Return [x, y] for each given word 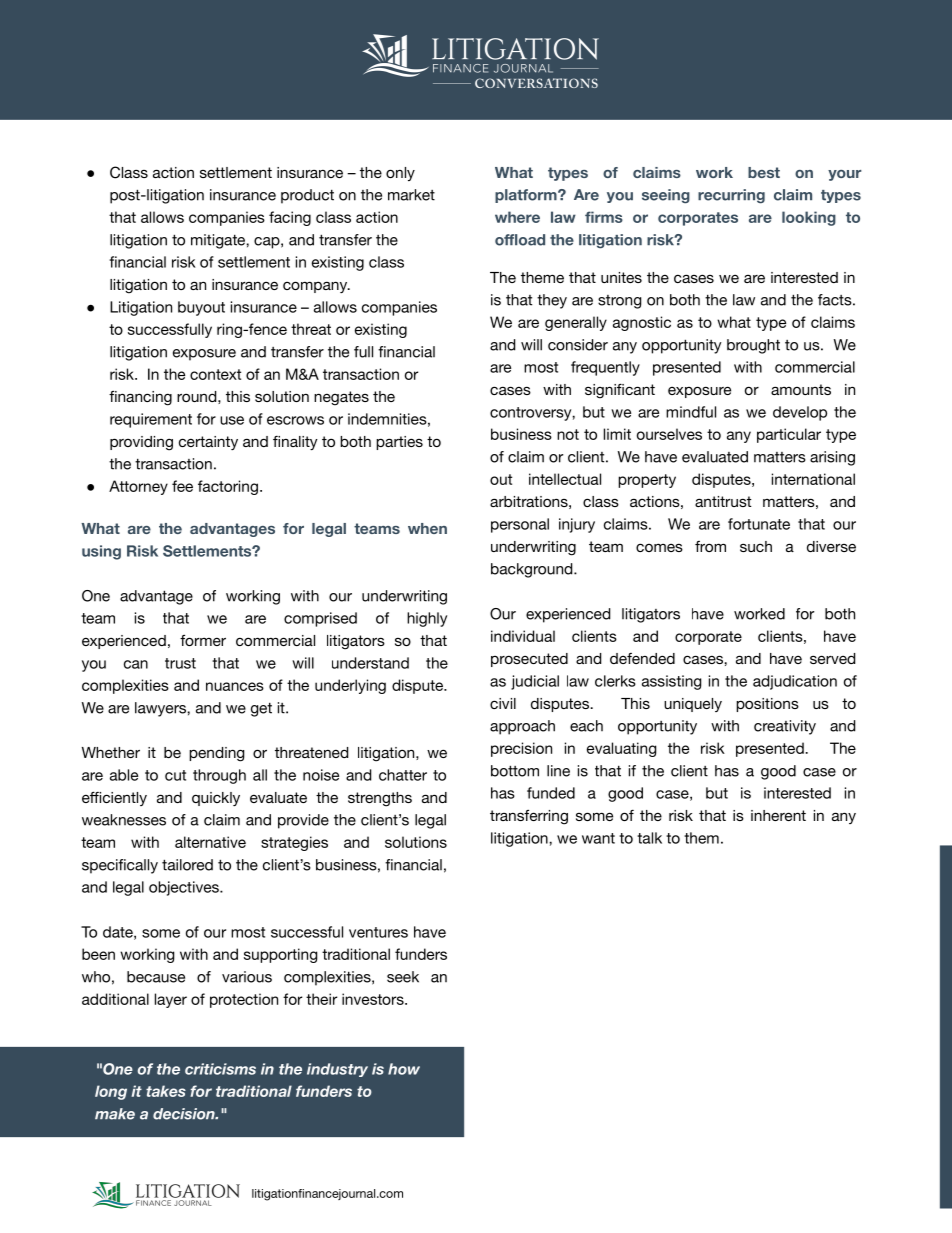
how [404, 1069]
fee [182, 486]
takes [166, 1091]
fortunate [759, 524]
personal [520, 525]
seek [403, 977]
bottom [515, 771]
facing [290, 218]
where [517, 217]
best [764, 172]
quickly [216, 799]
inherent [778, 815]
